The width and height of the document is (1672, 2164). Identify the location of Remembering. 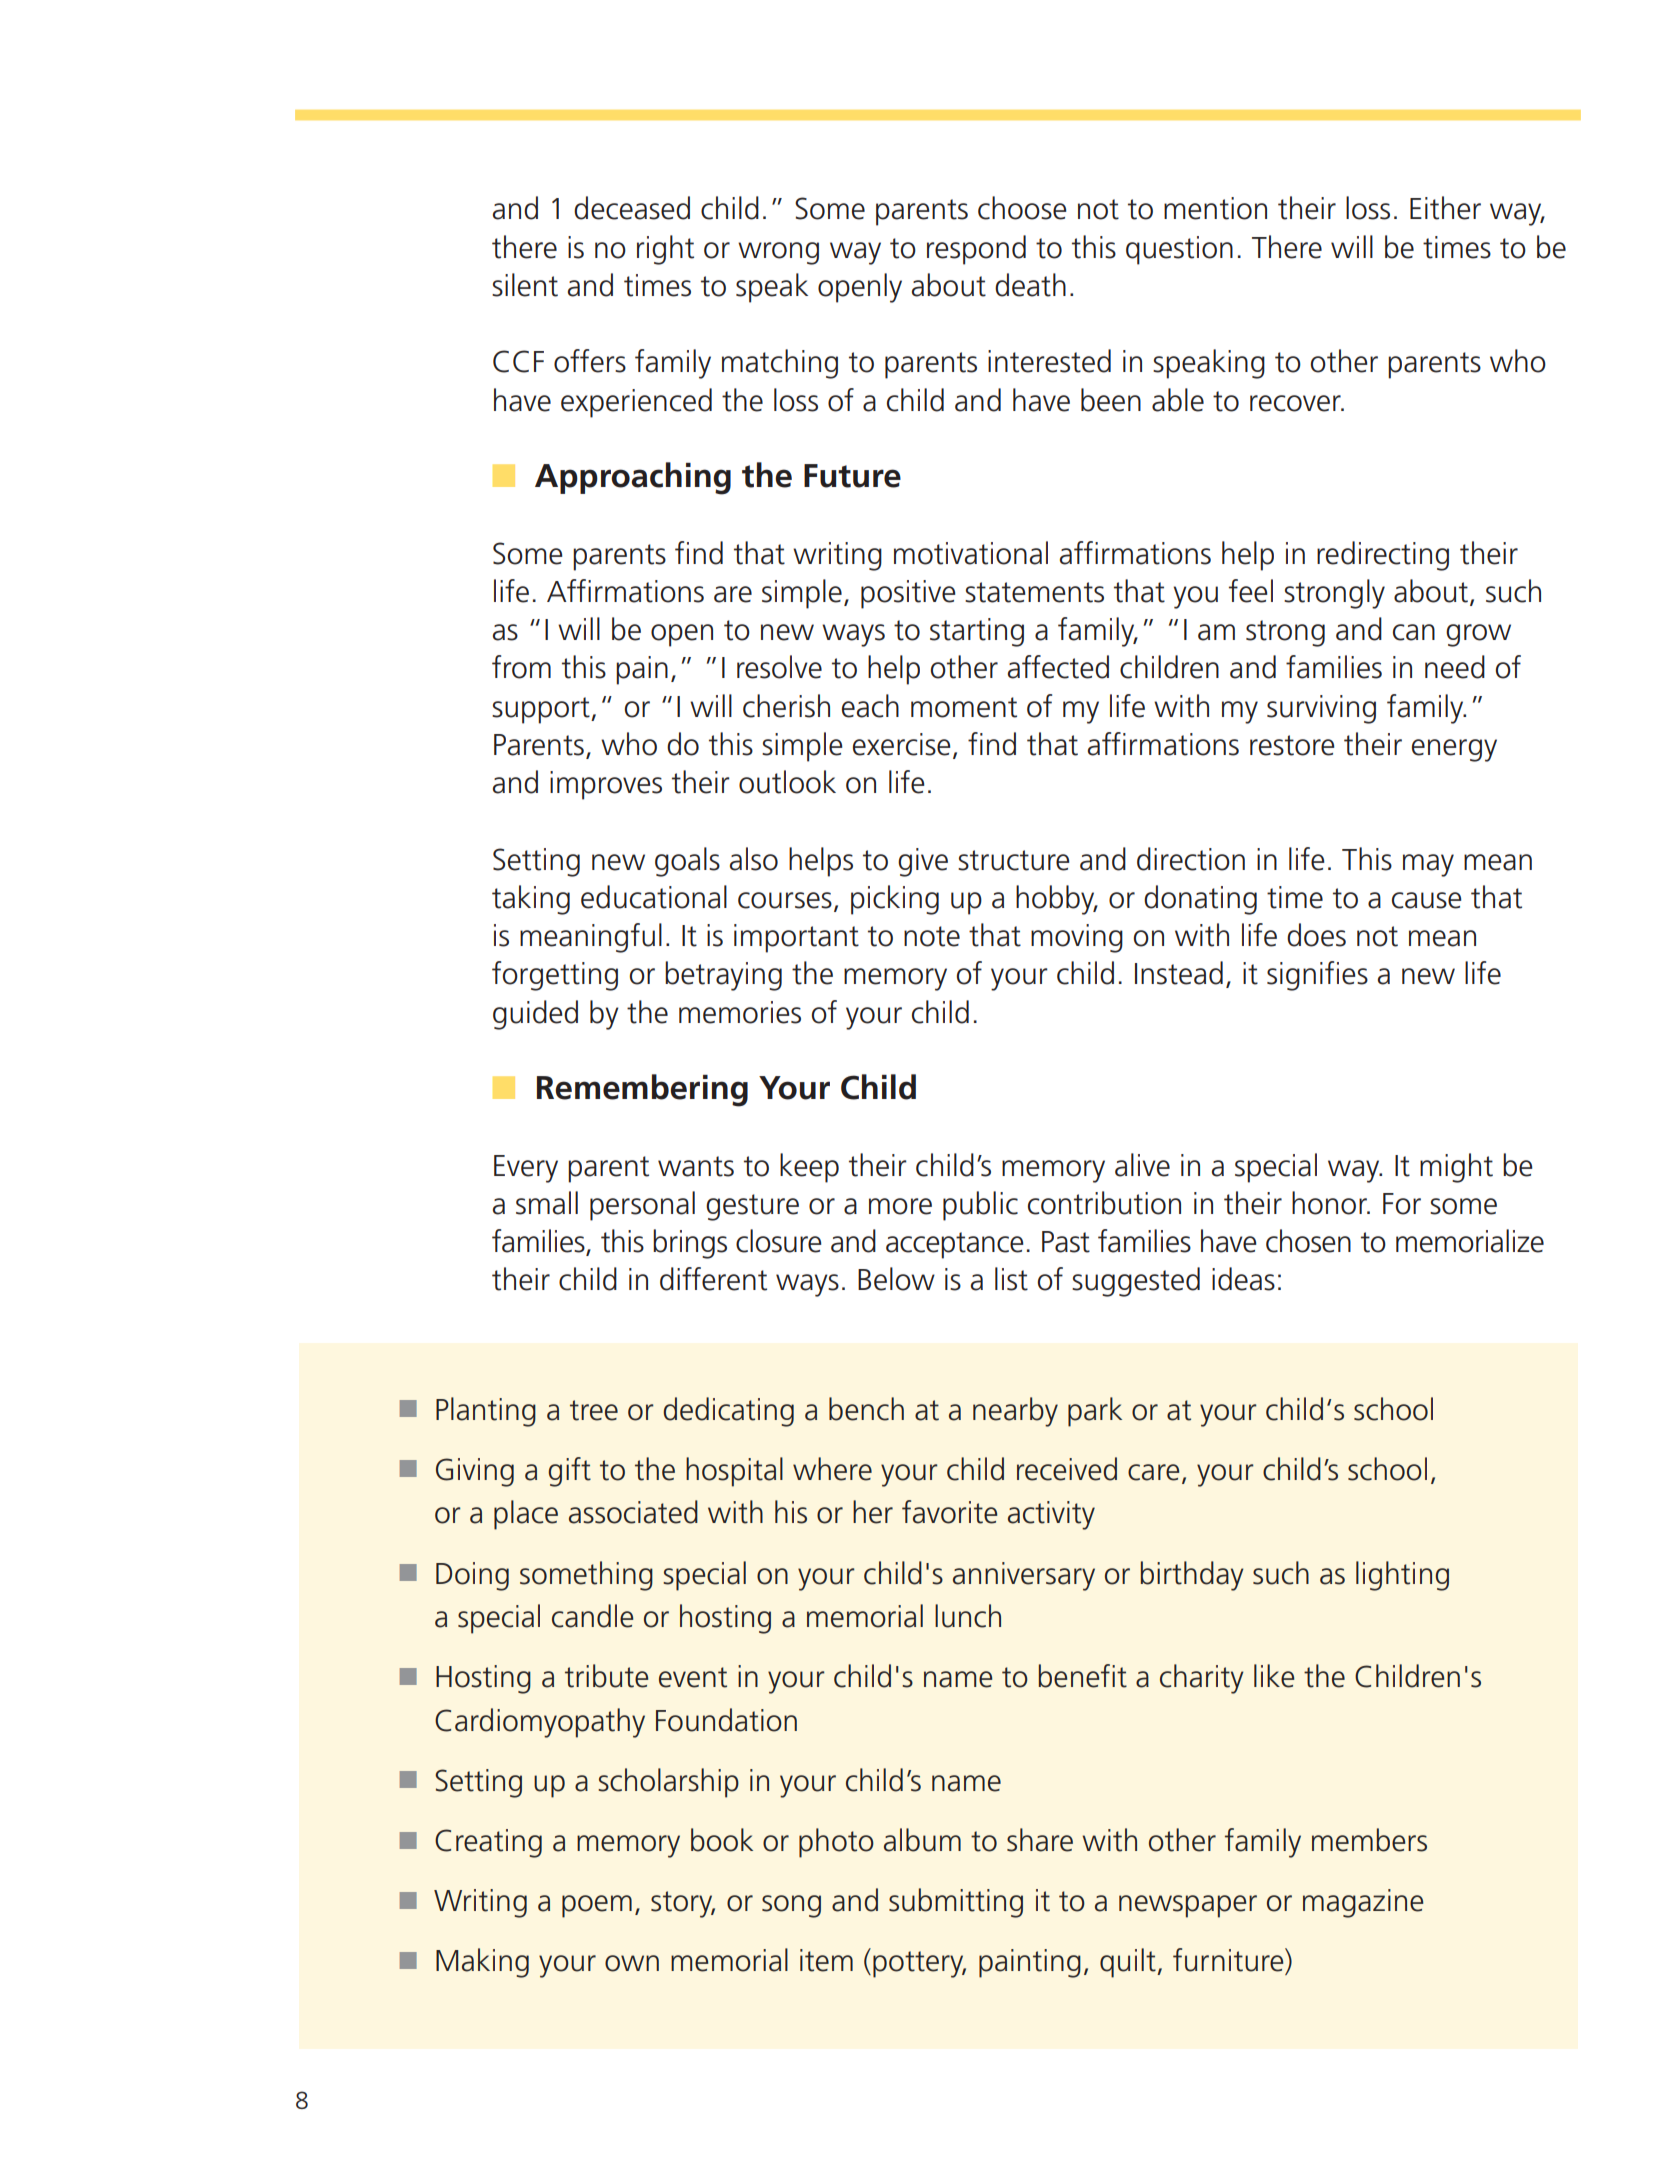
(642, 1090).
